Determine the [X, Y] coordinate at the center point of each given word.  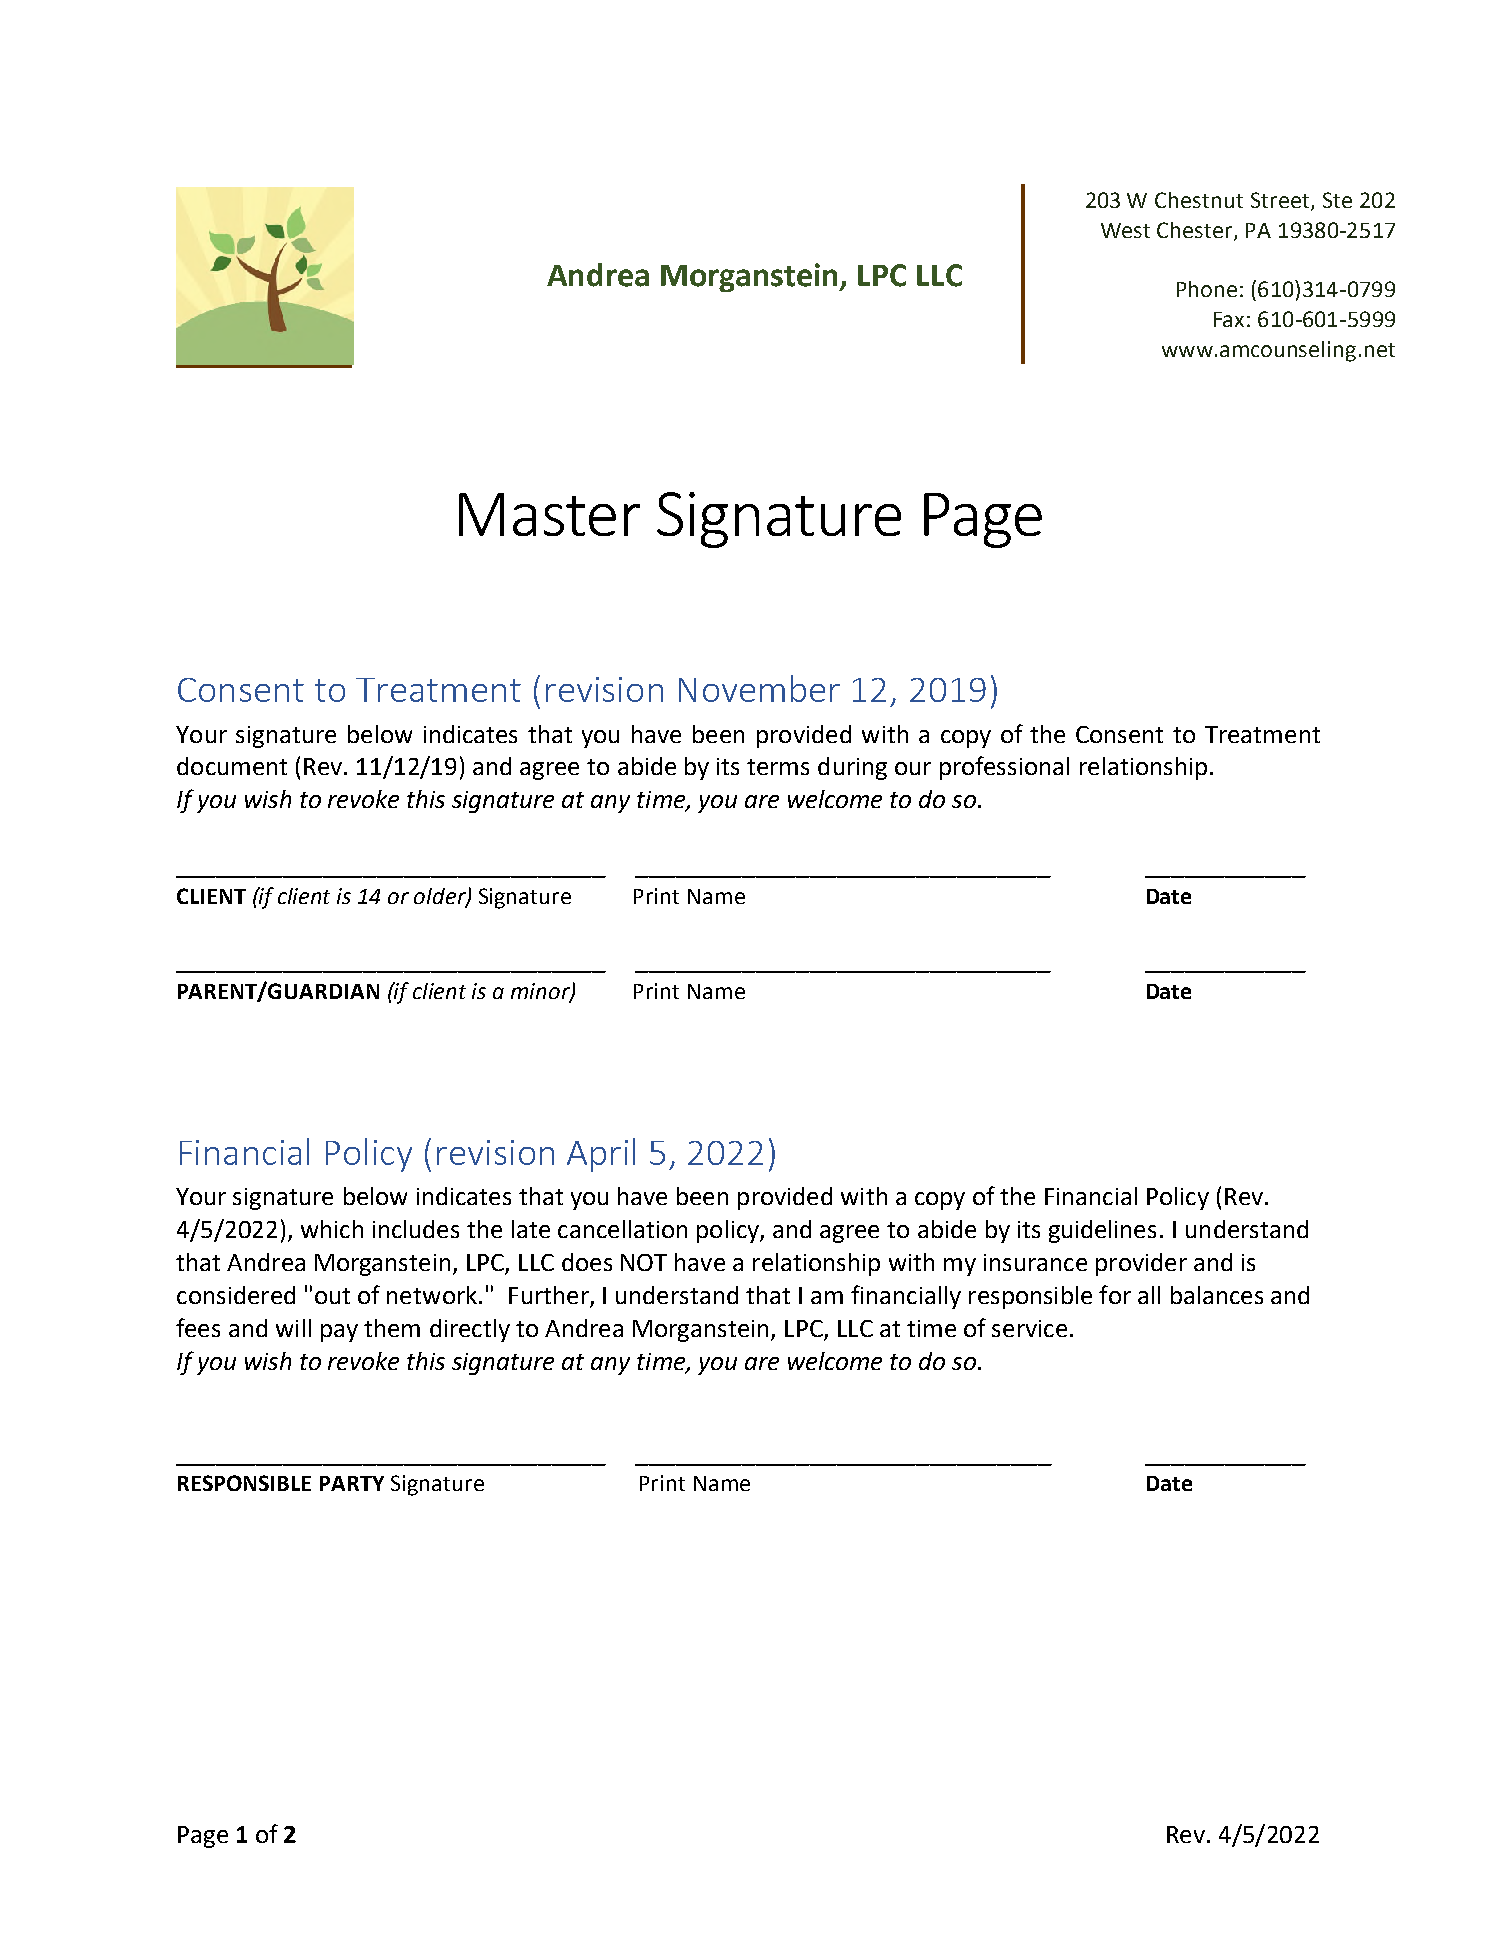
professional [1004, 768]
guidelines [1102, 1231]
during [852, 768]
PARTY [352, 1483]
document [232, 766]
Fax [1229, 319]
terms [778, 767]
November [759, 688]
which [332, 1229]
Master [549, 514]
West [1125, 230]
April [601, 1155]
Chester [1196, 231]
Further [550, 1296]
